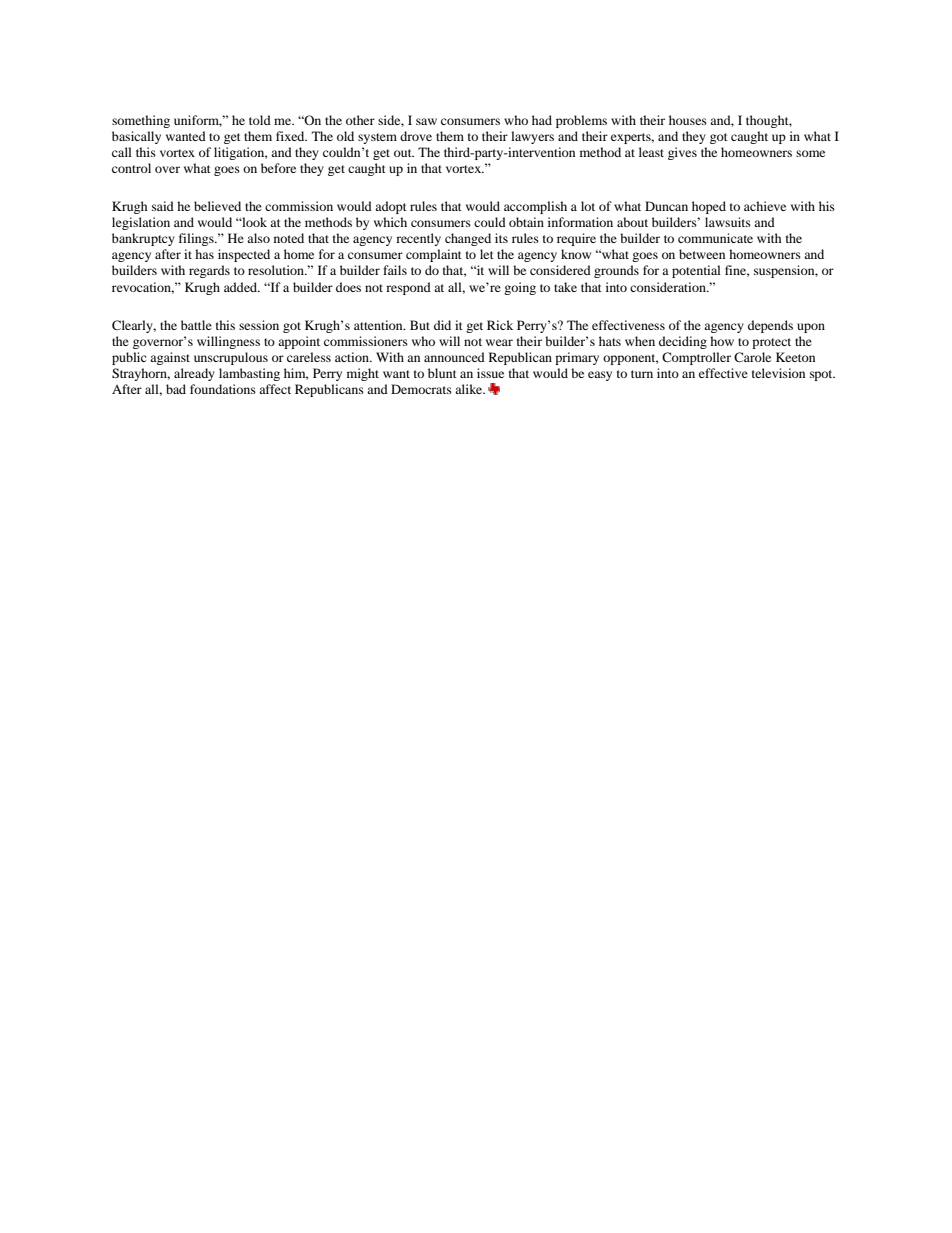 Image resolution: width=952 pixels, height=1233 pixels. Describe the element at coordinates (709, 207) in the screenshot. I see `hoped` at that location.
